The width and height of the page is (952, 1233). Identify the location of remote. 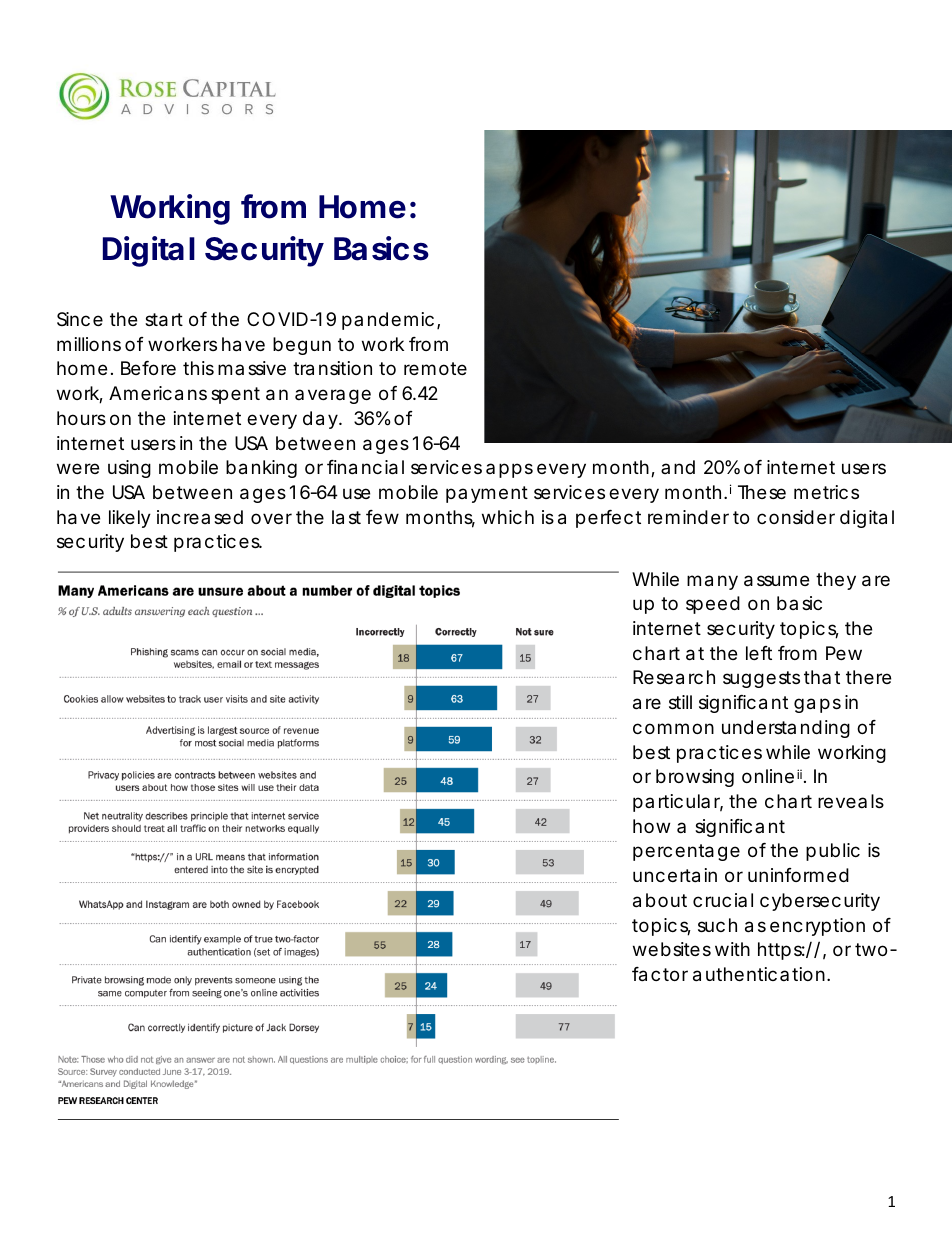
(435, 368).
